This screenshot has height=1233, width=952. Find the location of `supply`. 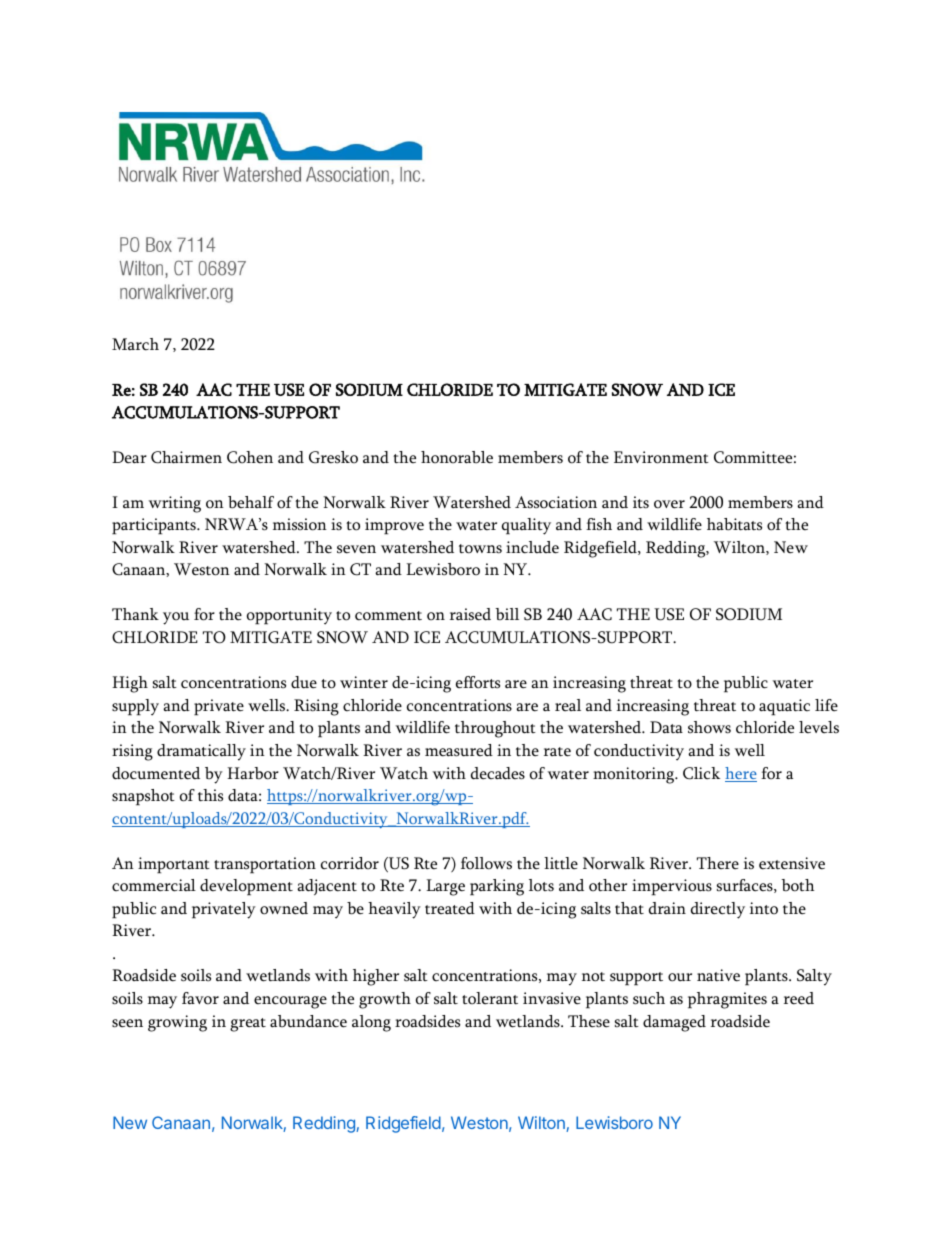

supply is located at coordinates (135, 707).
